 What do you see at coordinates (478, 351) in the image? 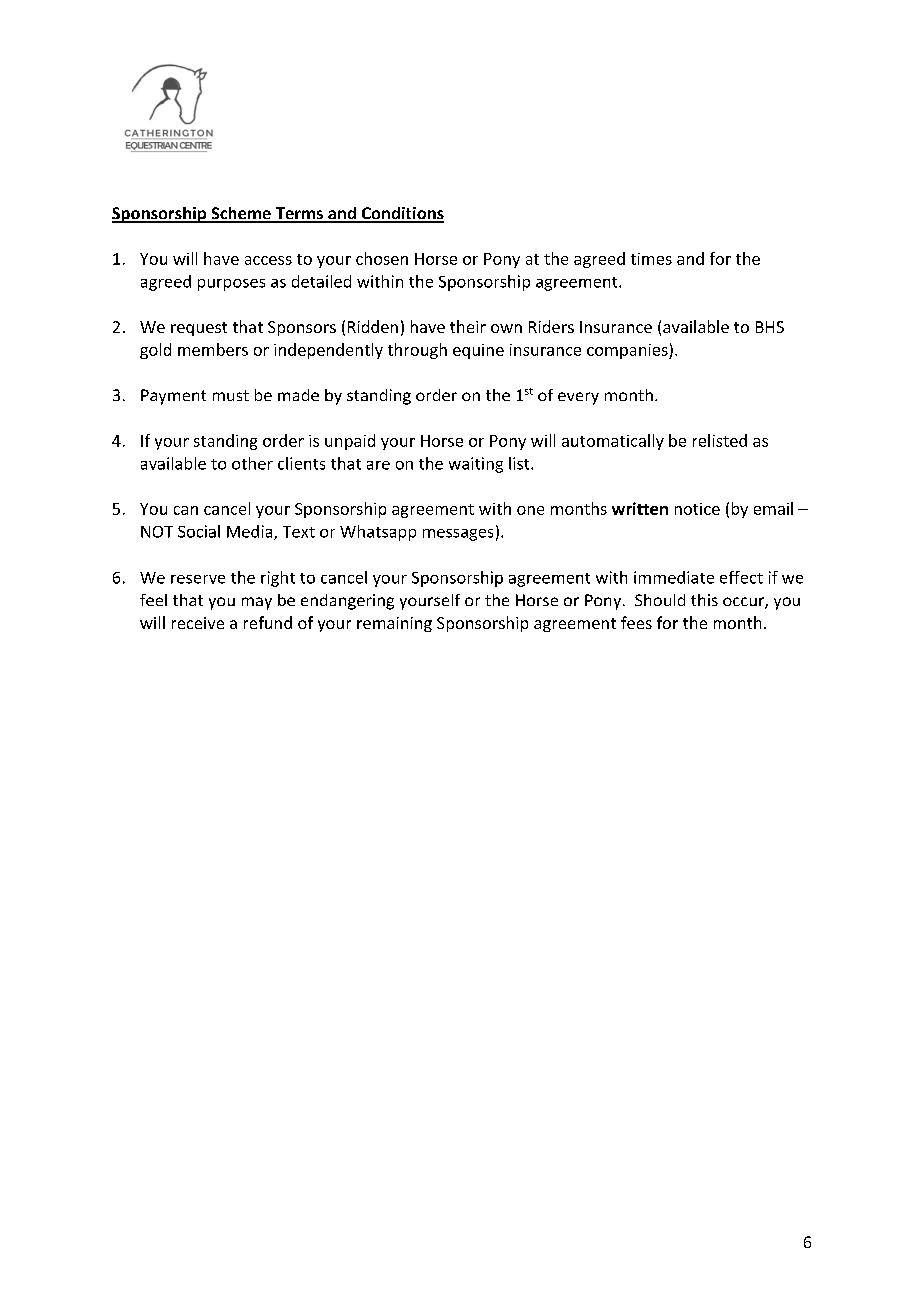
I see `equine` at bounding box center [478, 351].
